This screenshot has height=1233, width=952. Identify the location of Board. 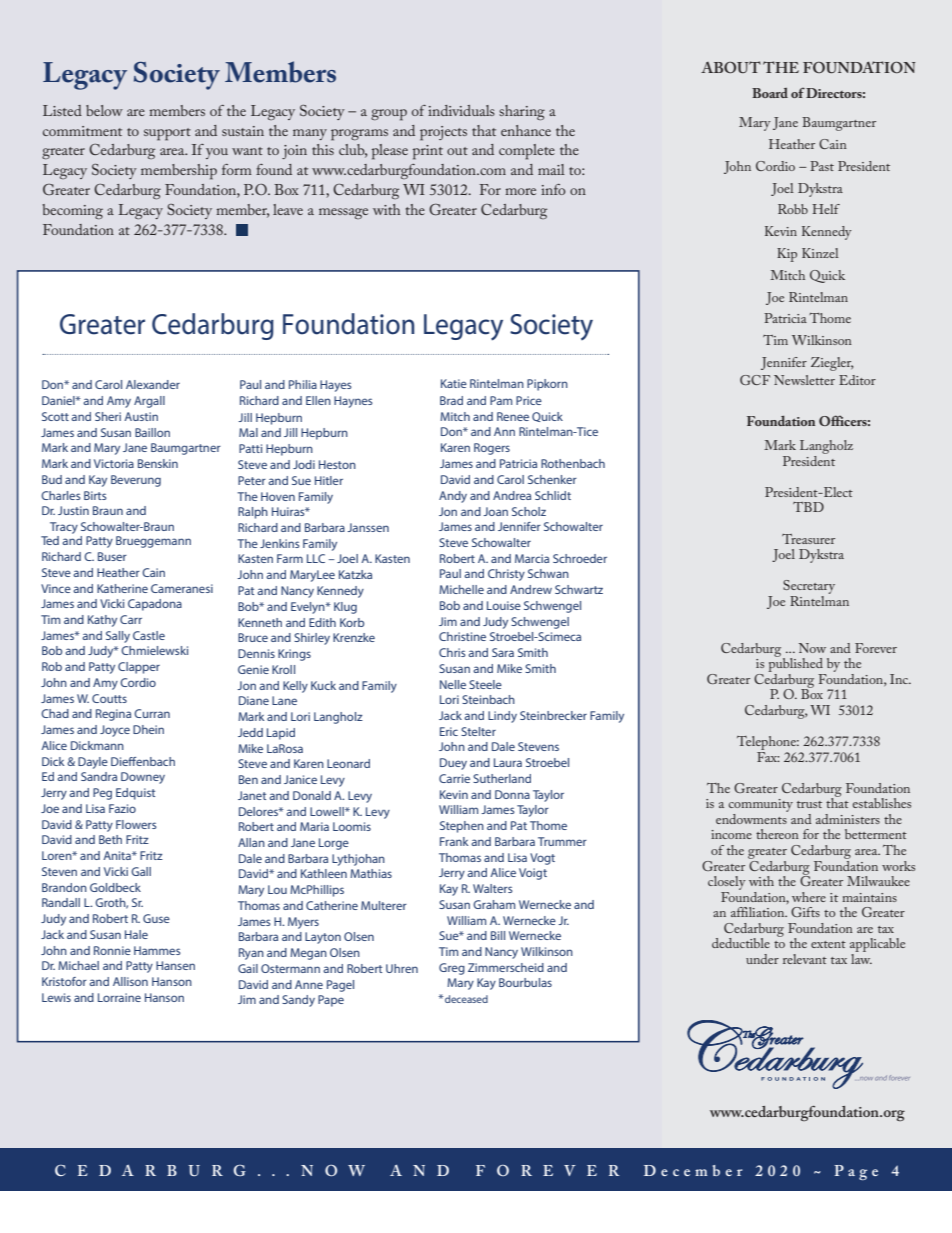
(770, 93).
